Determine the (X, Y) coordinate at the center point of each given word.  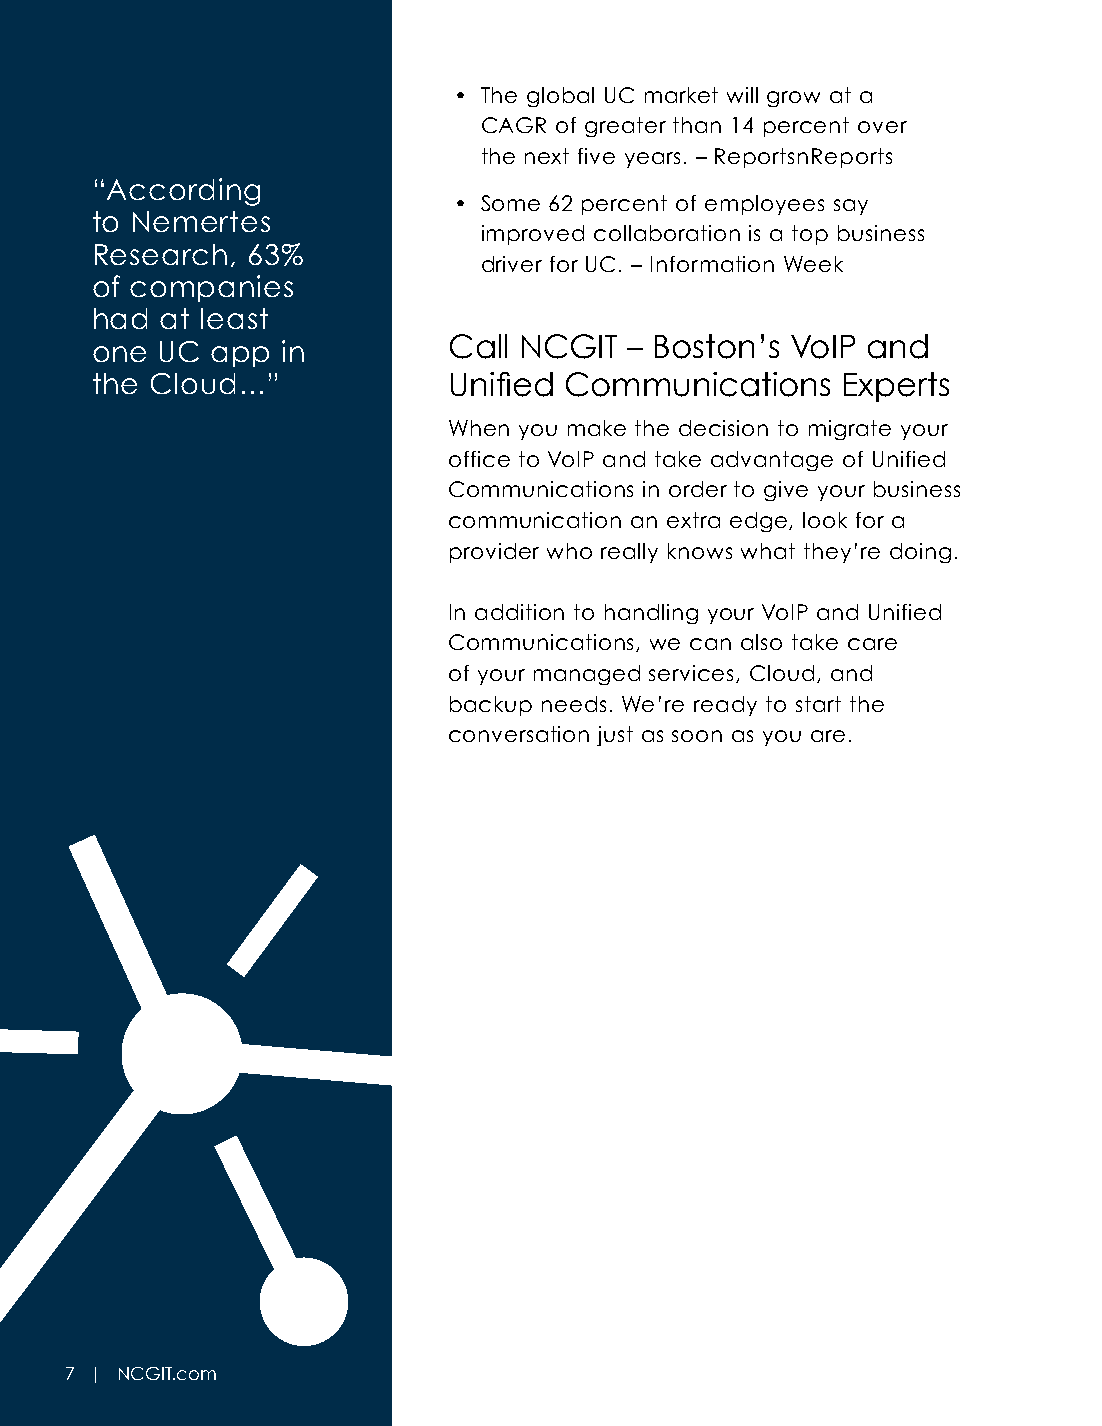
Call (478, 346)
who (569, 551)
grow (793, 99)
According (183, 192)
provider (494, 553)
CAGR (514, 125)
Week (813, 264)
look (825, 520)
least (234, 318)
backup (491, 706)
